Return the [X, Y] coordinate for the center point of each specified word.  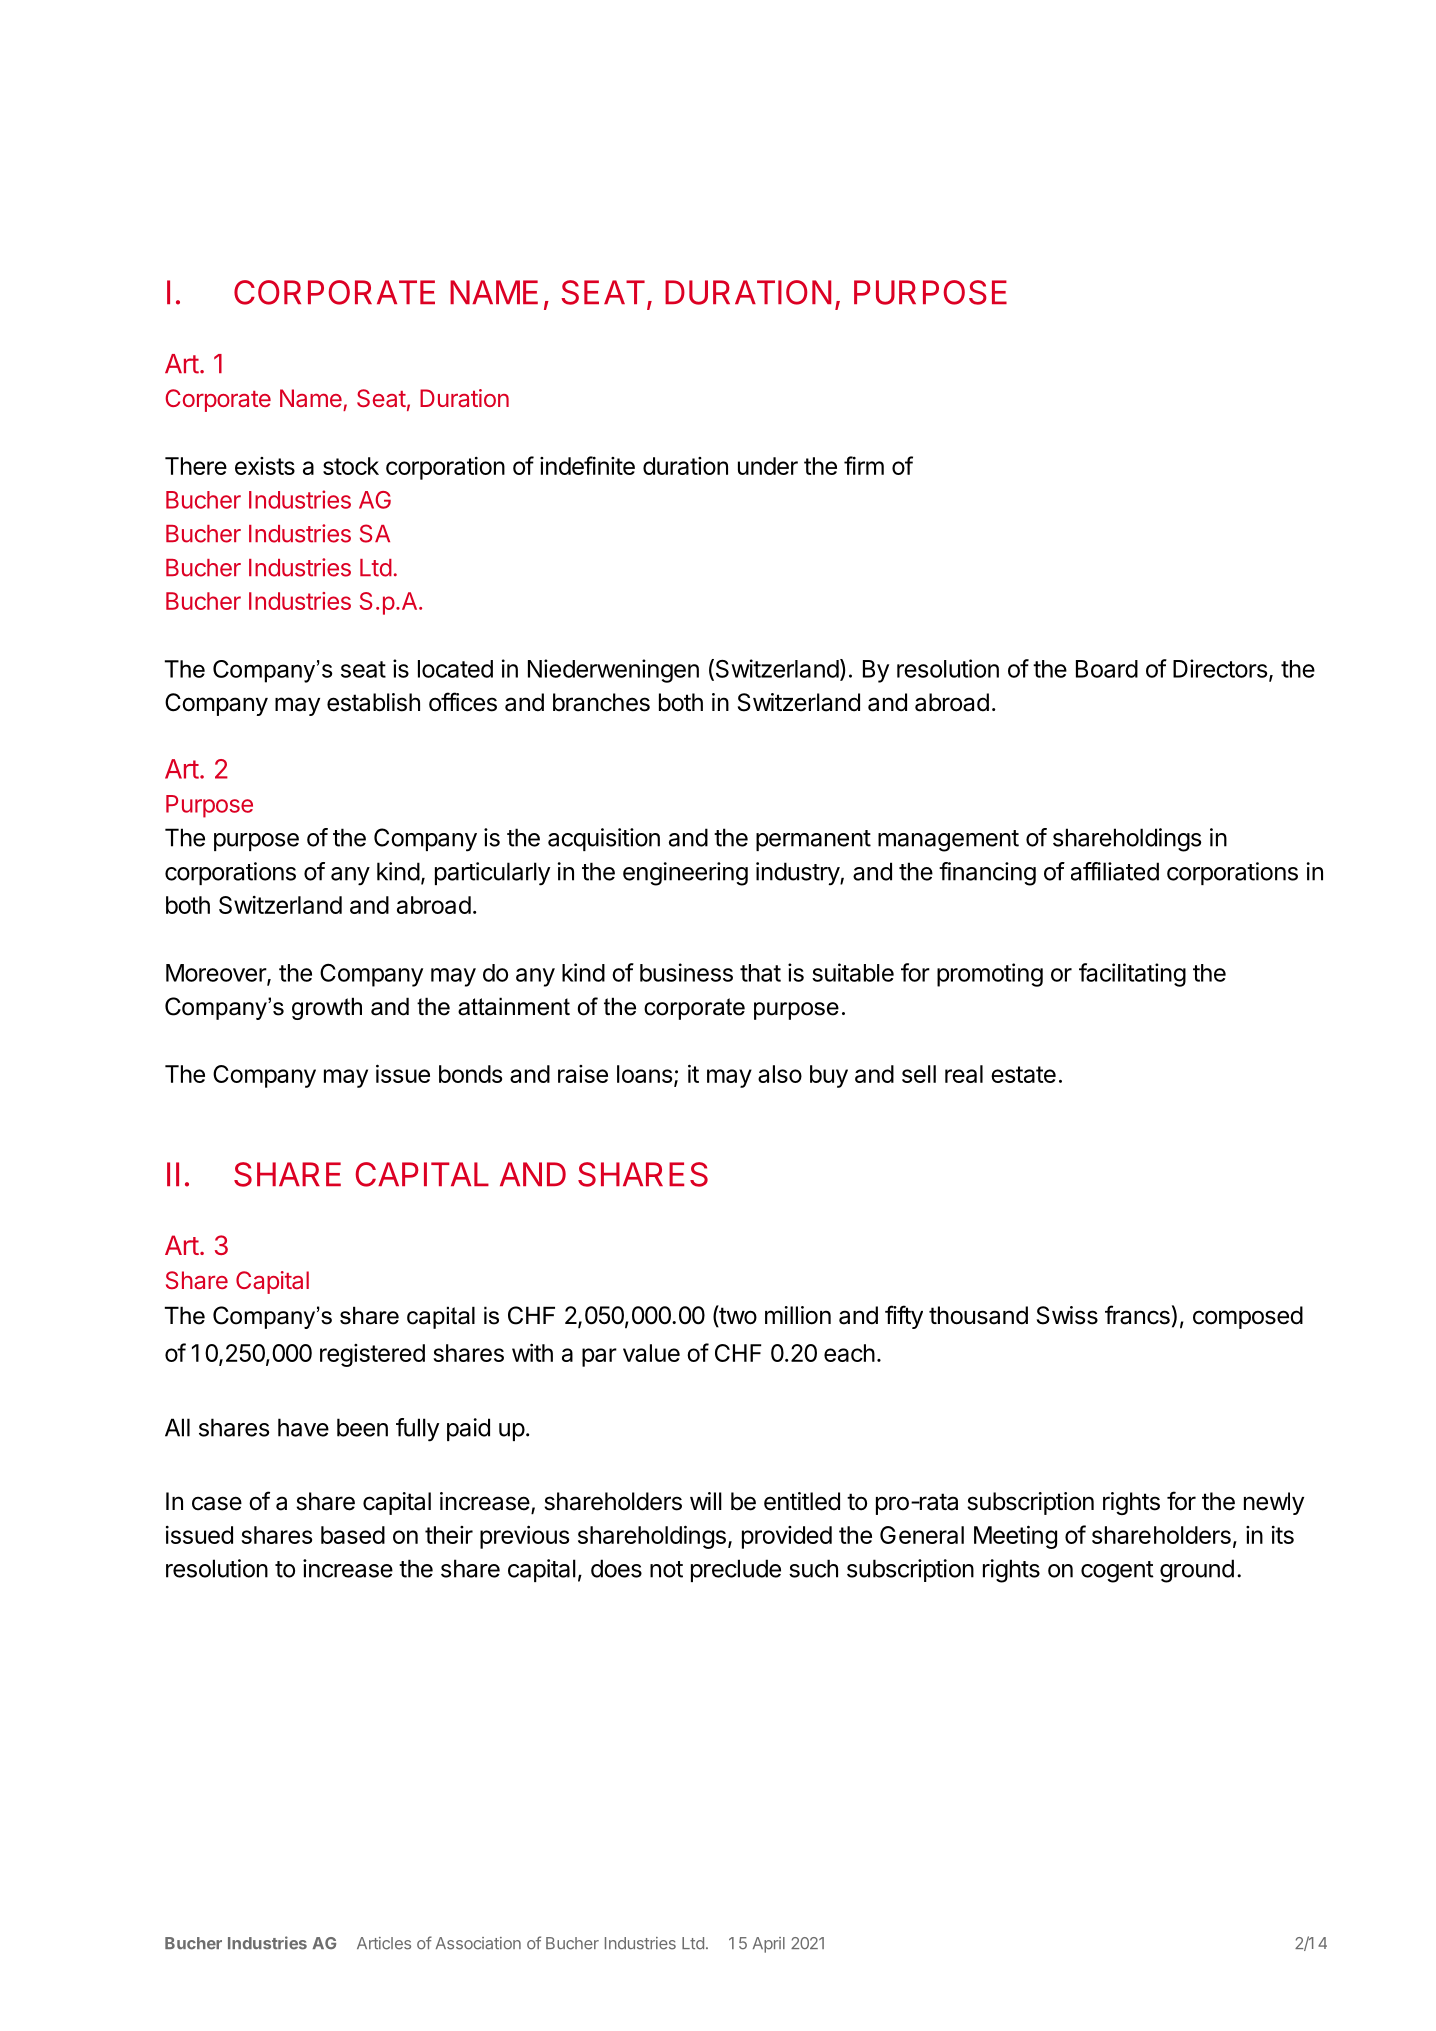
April [769, 1945]
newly [1274, 1503]
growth [327, 1008]
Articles [384, 1943]
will [706, 1501]
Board [1107, 669]
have [303, 1427]
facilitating [1132, 975]
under [768, 466]
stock [351, 466]
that [760, 973]
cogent [1117, 1572]
